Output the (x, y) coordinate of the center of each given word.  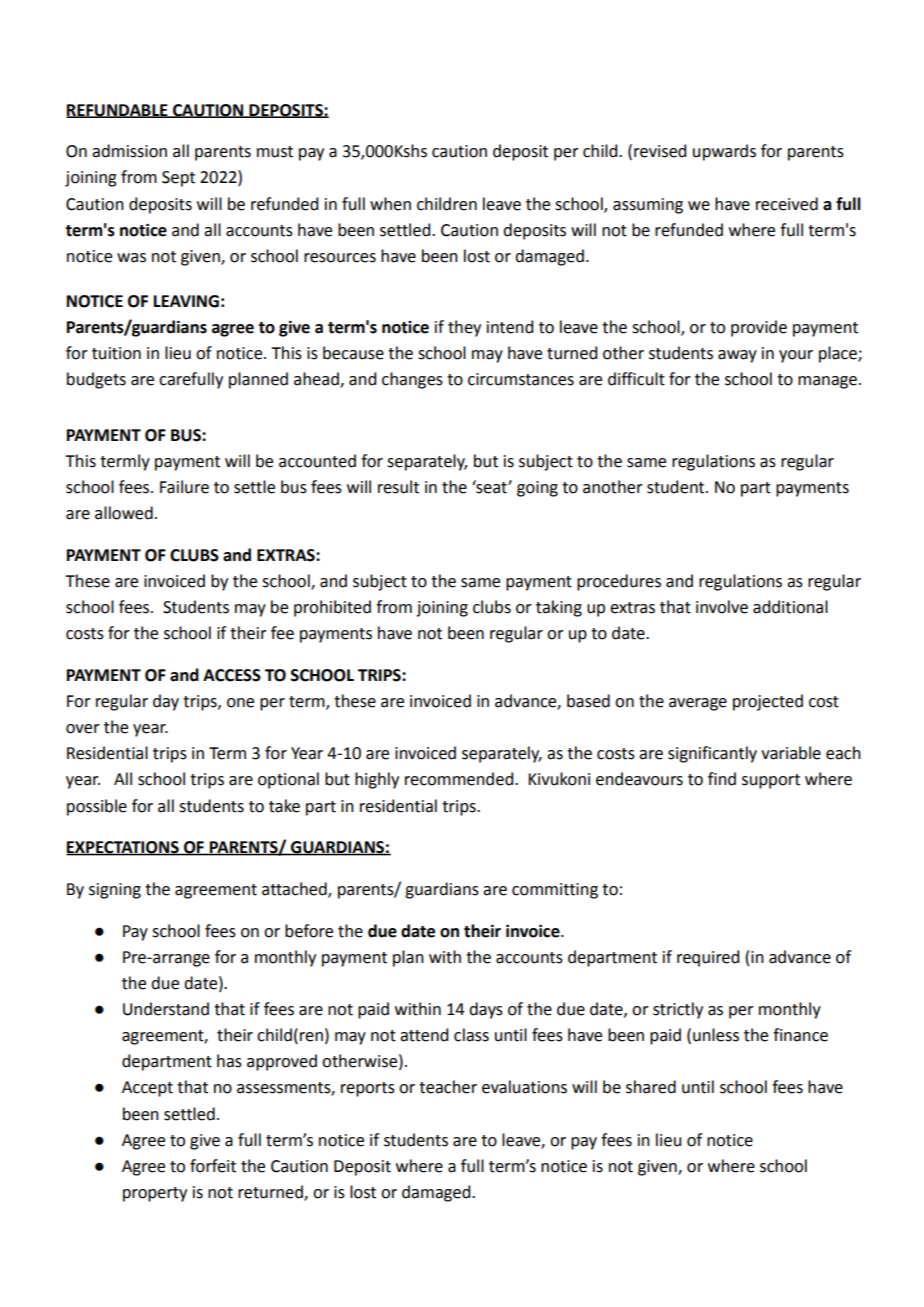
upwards (724, 152)
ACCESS (232, 675)
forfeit (213, 1166)
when (390, 204)
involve (722, 607)
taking (559, 608)
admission (129, 151)
